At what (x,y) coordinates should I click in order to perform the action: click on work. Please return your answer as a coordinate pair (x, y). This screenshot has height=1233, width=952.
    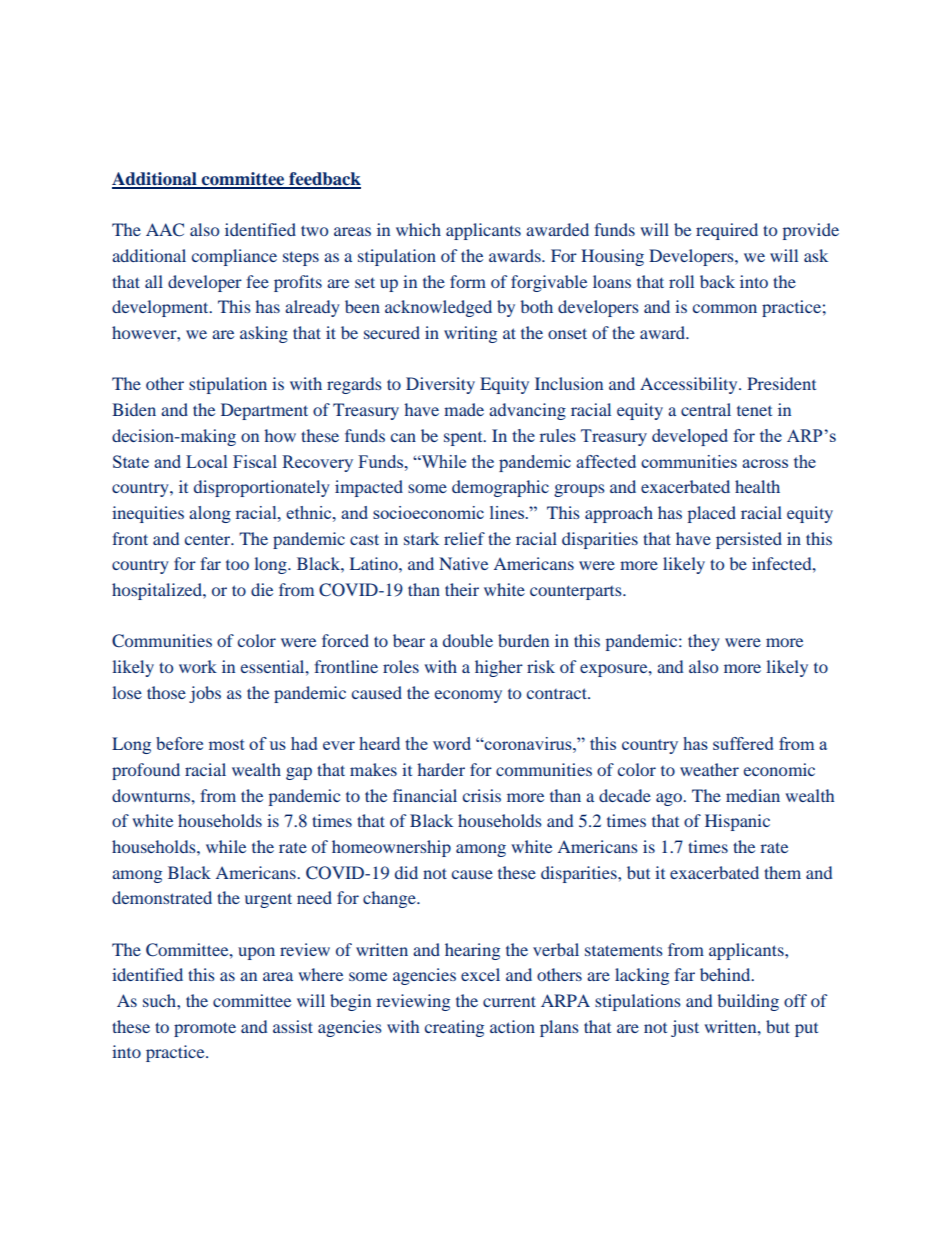
    Looking at the image, I should click on (198, 666).
